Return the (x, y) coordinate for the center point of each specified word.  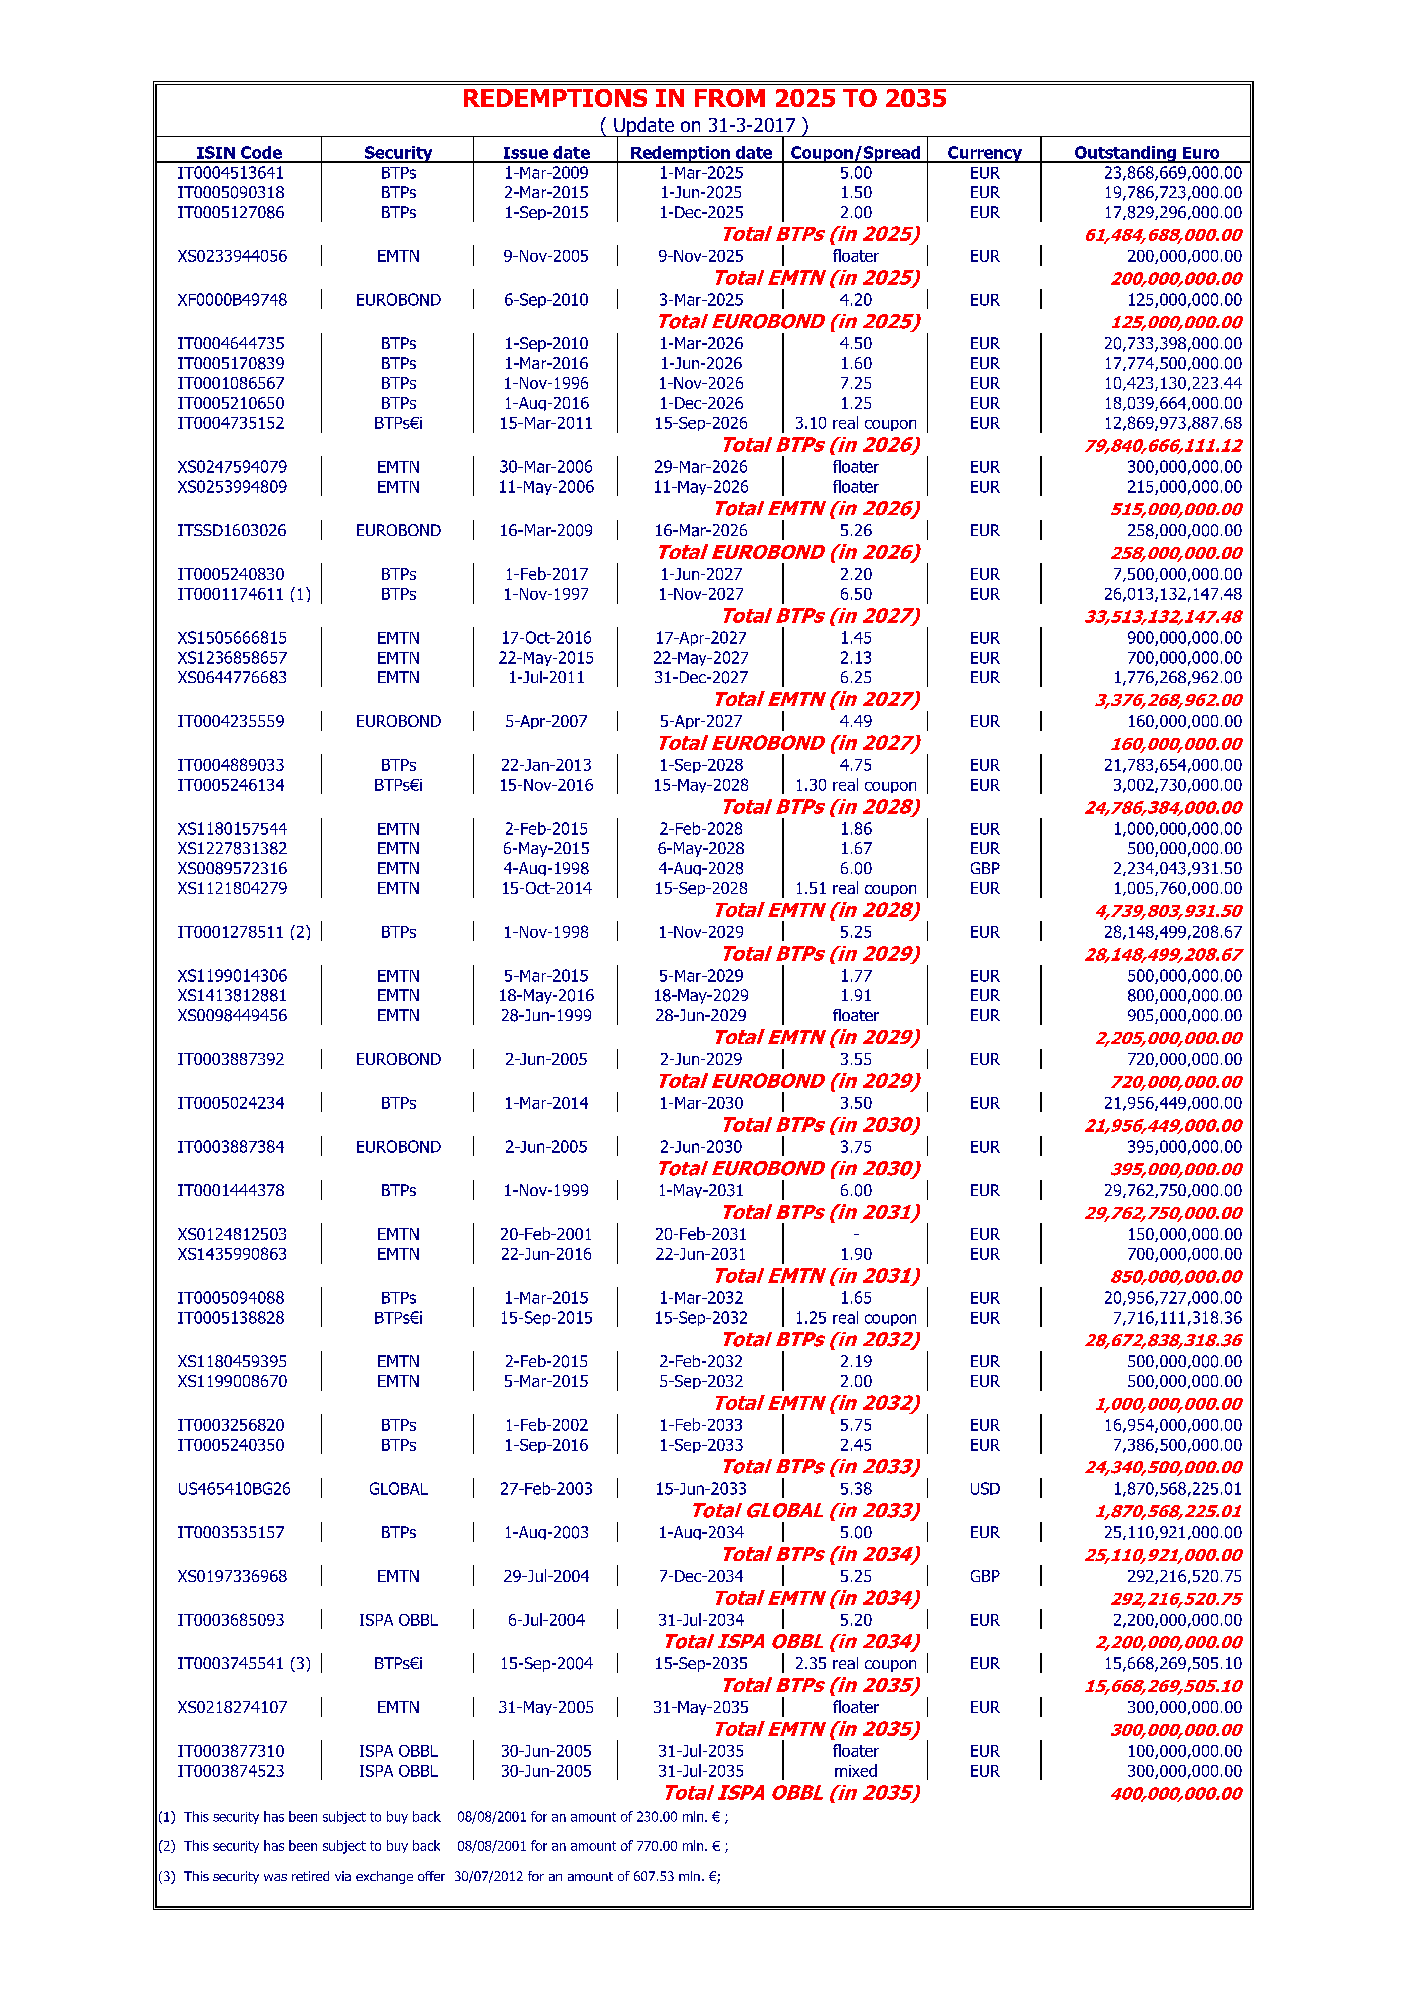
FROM (730, 98)
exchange (384, 1877)
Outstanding (1125, 154)
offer (431, 1876)
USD (985, 1488)
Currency (985, 154)
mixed (856, 1770)
